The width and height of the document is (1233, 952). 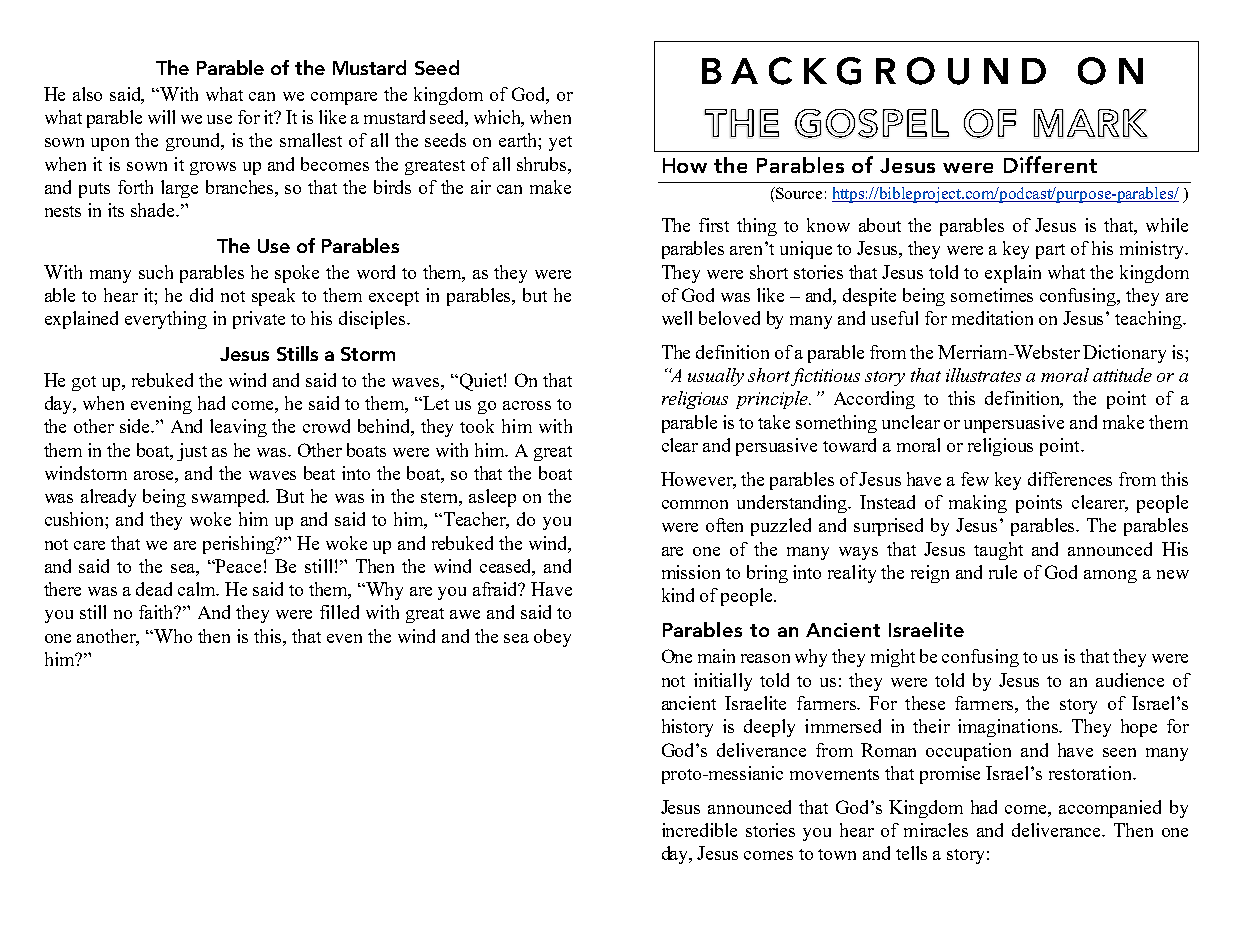 I want to click on Different, so click(x=1050, y=164).
